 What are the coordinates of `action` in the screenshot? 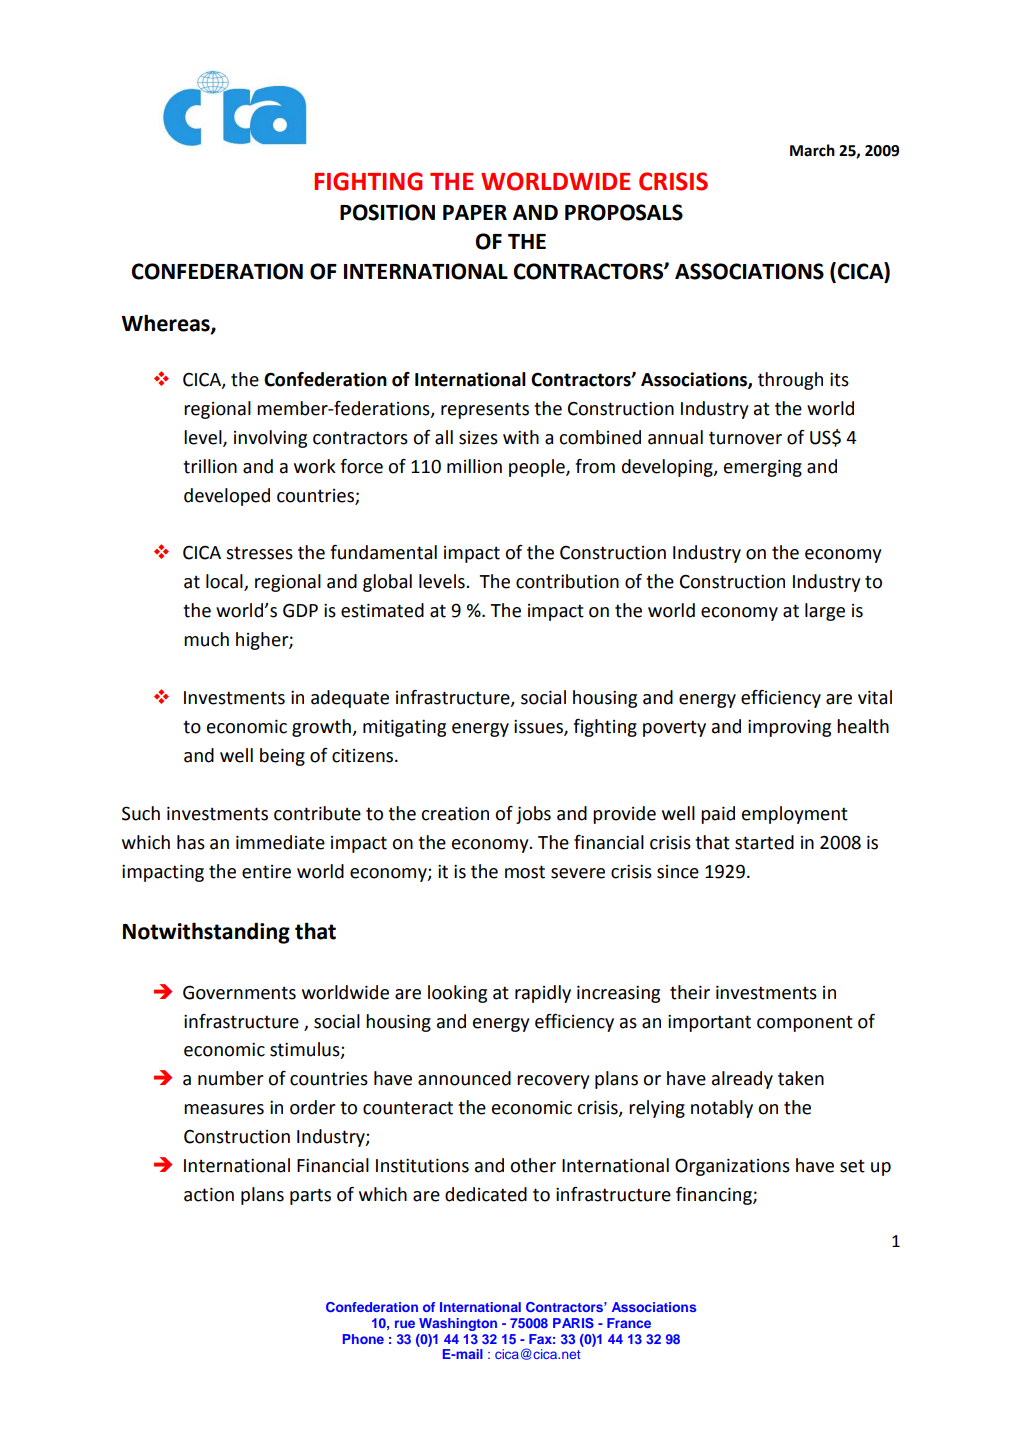 It's located at (209, 1194).
